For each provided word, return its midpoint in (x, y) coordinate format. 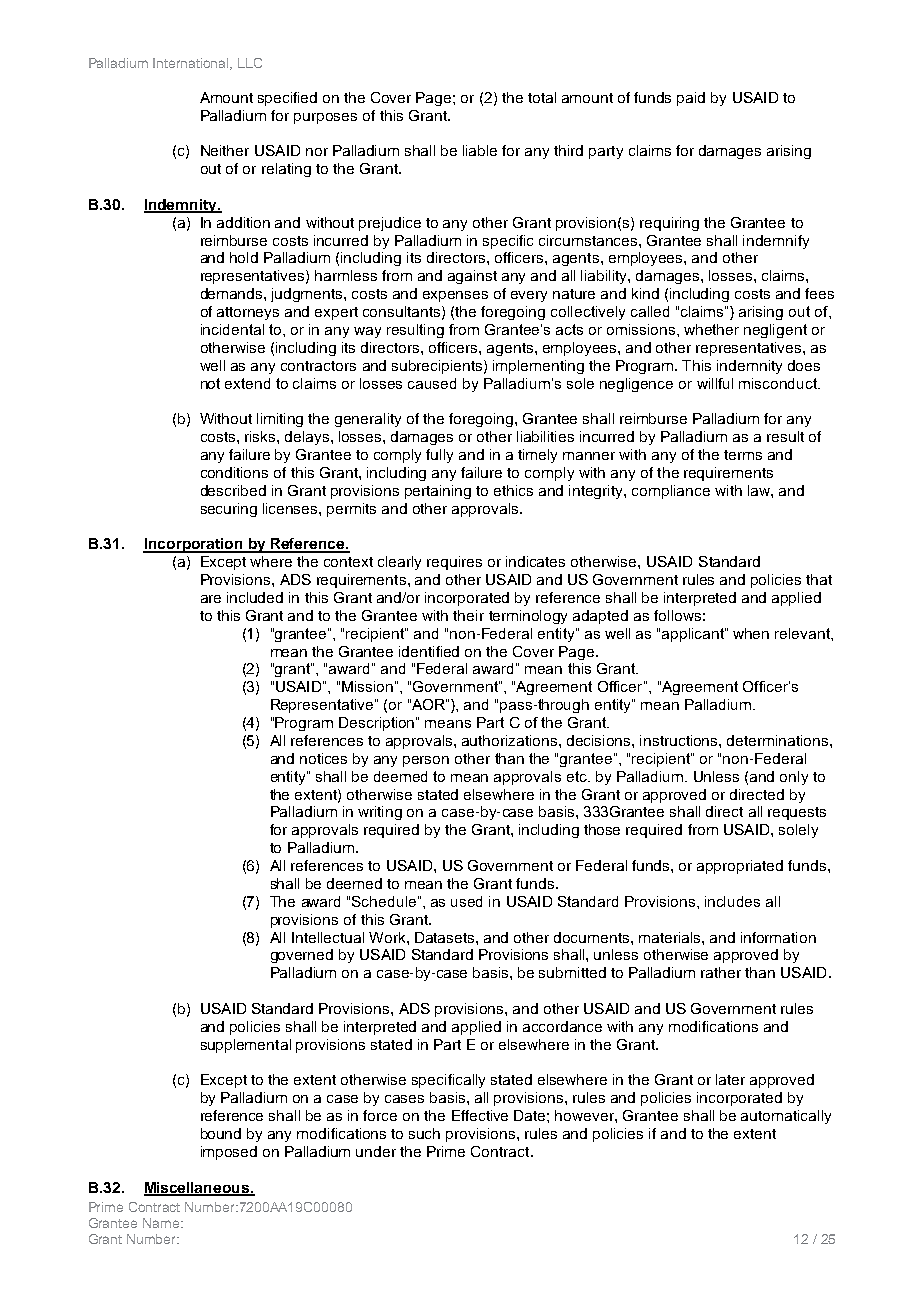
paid (691, 99)
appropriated (740, 867)
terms (743, 455)
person (426, 761)
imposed (229, 1153)
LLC (250, 63)
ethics (513, 490)
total (542, 97)
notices (323, 758)
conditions (234, 472)
